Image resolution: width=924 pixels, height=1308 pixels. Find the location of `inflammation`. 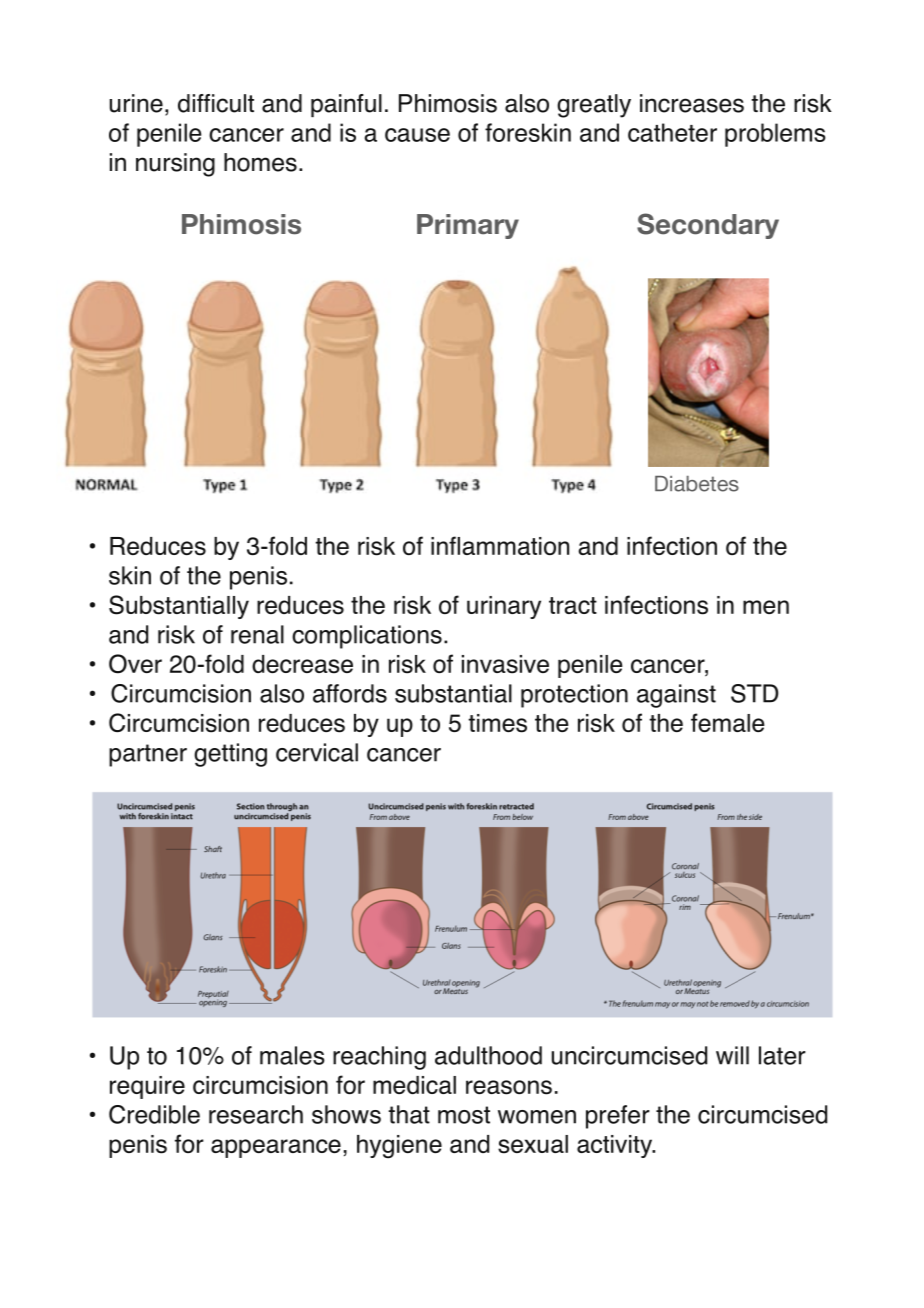

inflammation is located at coordinates (500, 545).
